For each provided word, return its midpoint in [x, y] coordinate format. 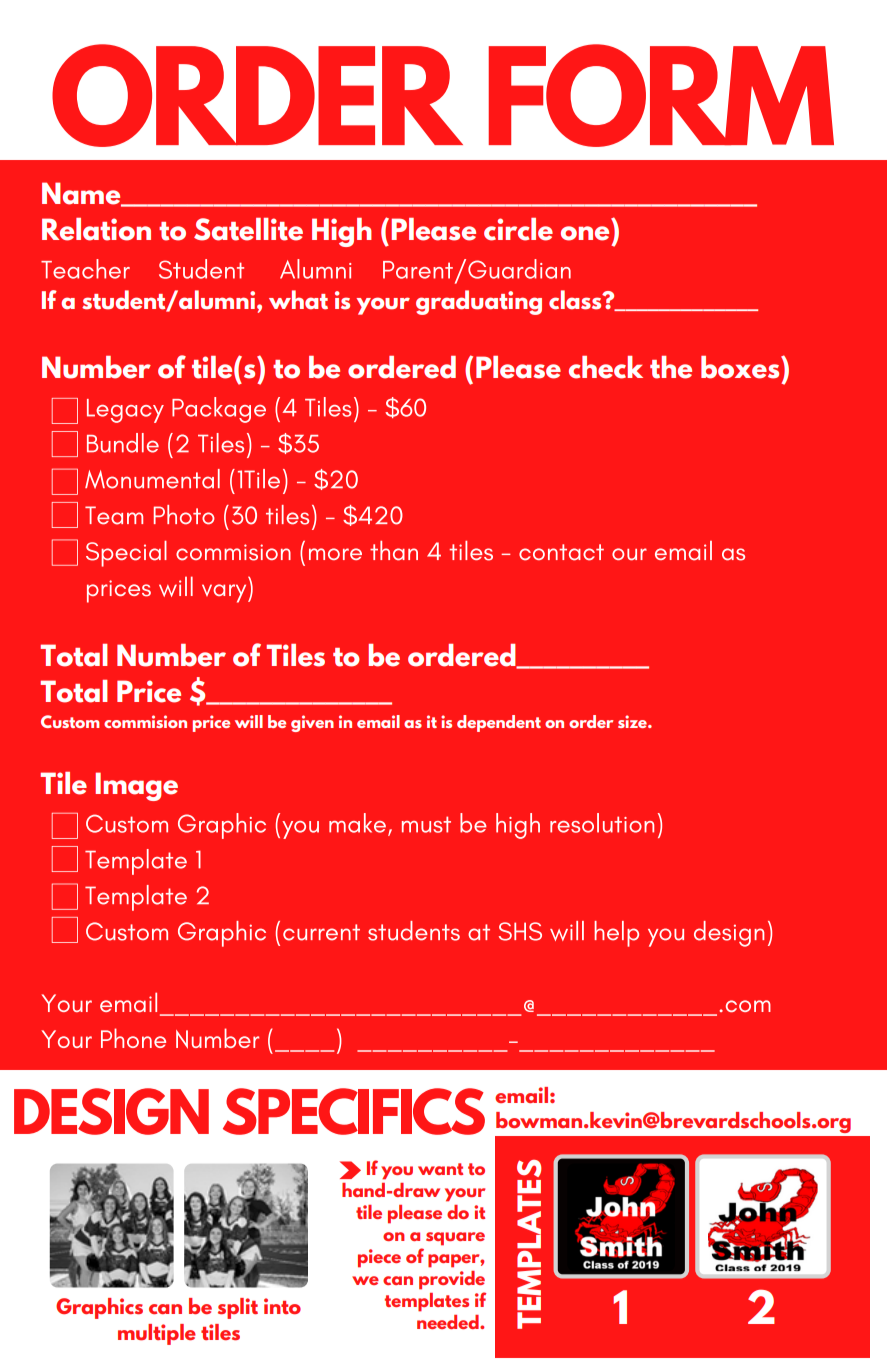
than [394, 551]
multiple [157, 1334]
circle [518, 229]
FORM [661, 95]
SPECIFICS [354, 1111]
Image [136, 786]
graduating [479, 302]
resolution [602, 823]
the [671, 367]
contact [561, 552]
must [426, 824]
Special [126, 554]
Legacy [125, 411]
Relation [96, 229]
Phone [133, 1038]
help [616, 934]
